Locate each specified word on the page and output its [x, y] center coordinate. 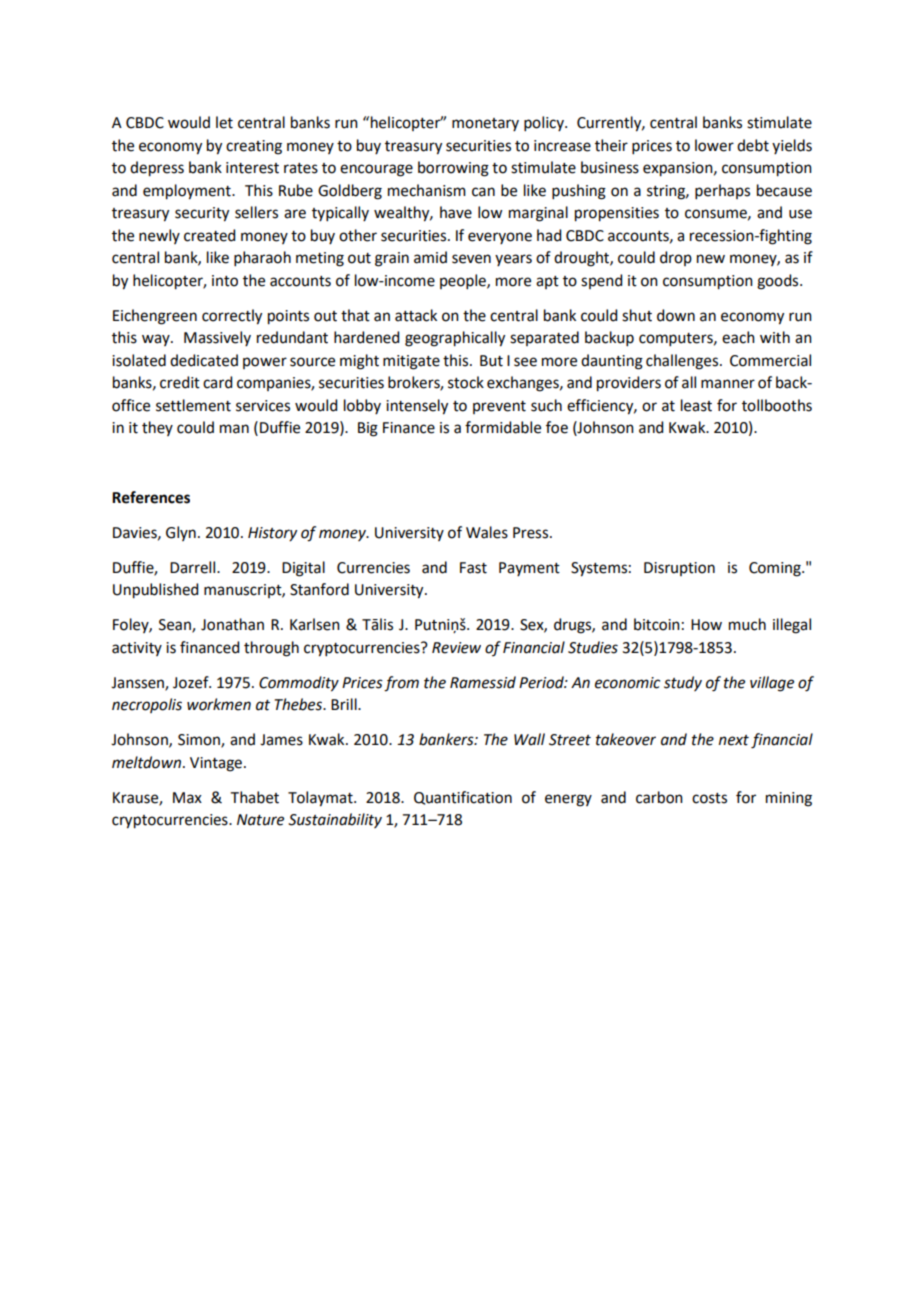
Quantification [463, 798]
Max [187, 798]
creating [254, 147]
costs [709, 798]
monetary [485, 124]
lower [714, 145]
